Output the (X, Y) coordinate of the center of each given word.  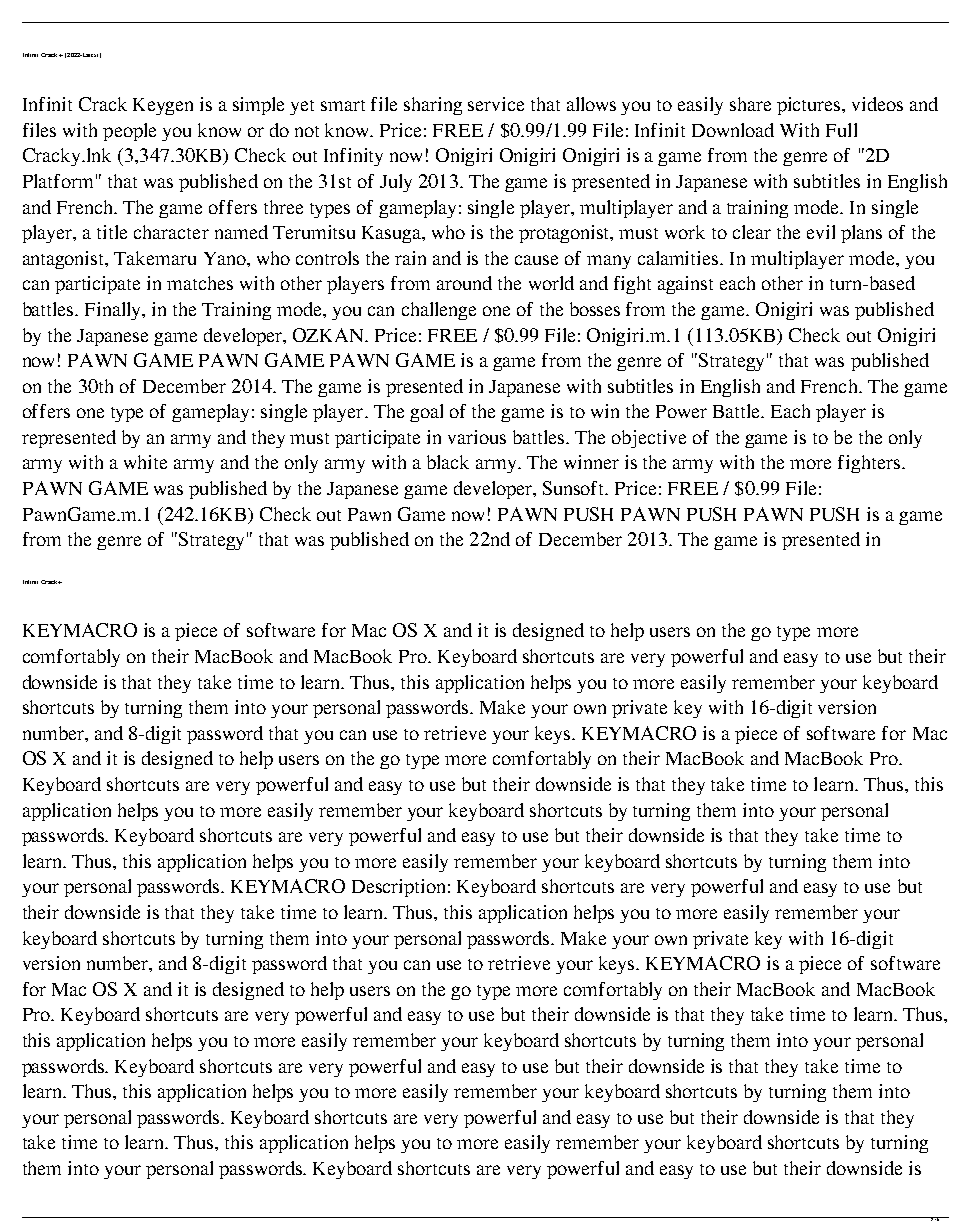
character (171, 232)
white (145, 462)
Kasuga (392, 234)
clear (752, 232)
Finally (114, 311)
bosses (595, 309)
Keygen (163, 106)
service (496, 104)
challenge (439, 311)
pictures (810, 106)
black (448, 462)
